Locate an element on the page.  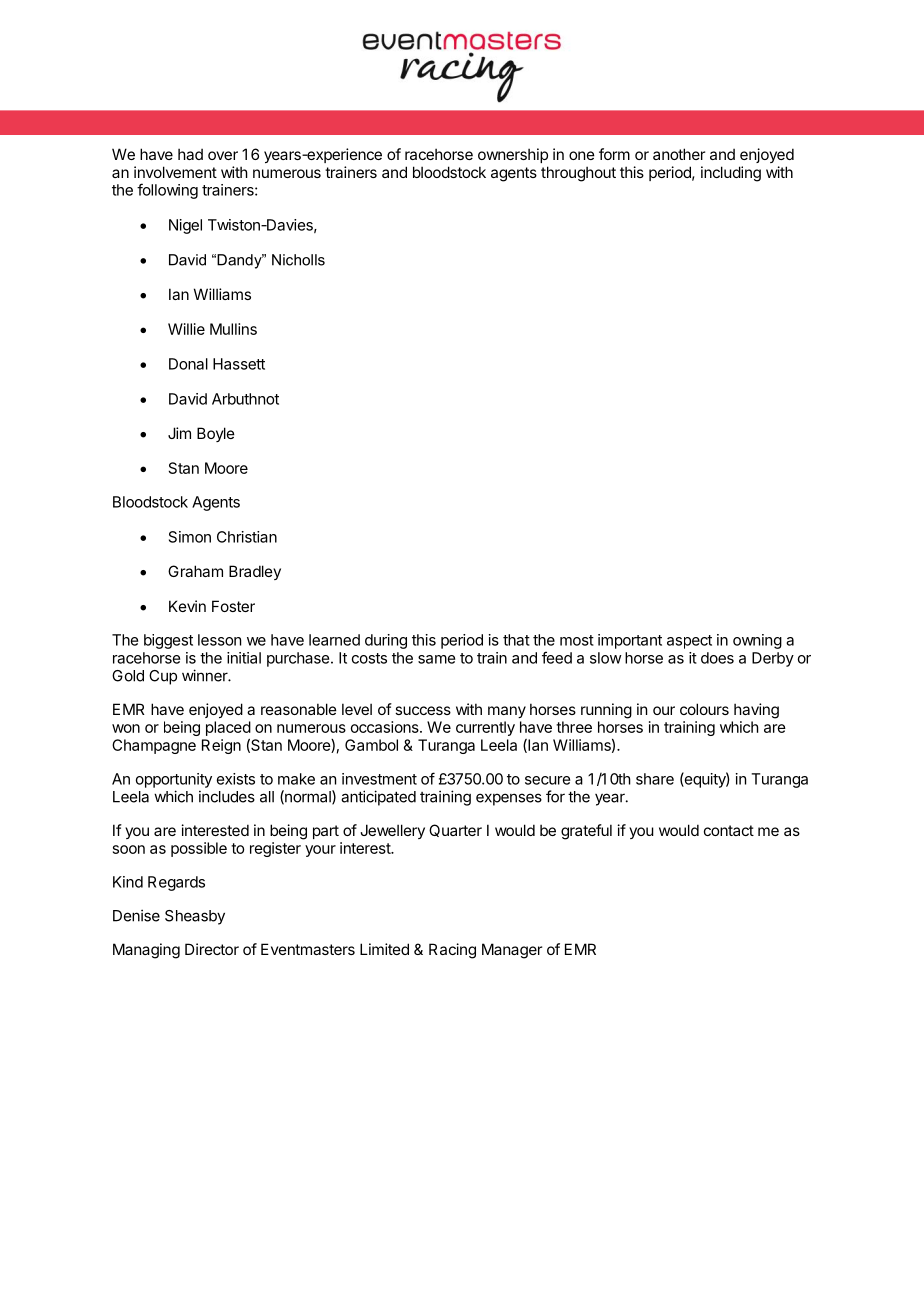
Nicholls is located at coordinates (298, 260).
